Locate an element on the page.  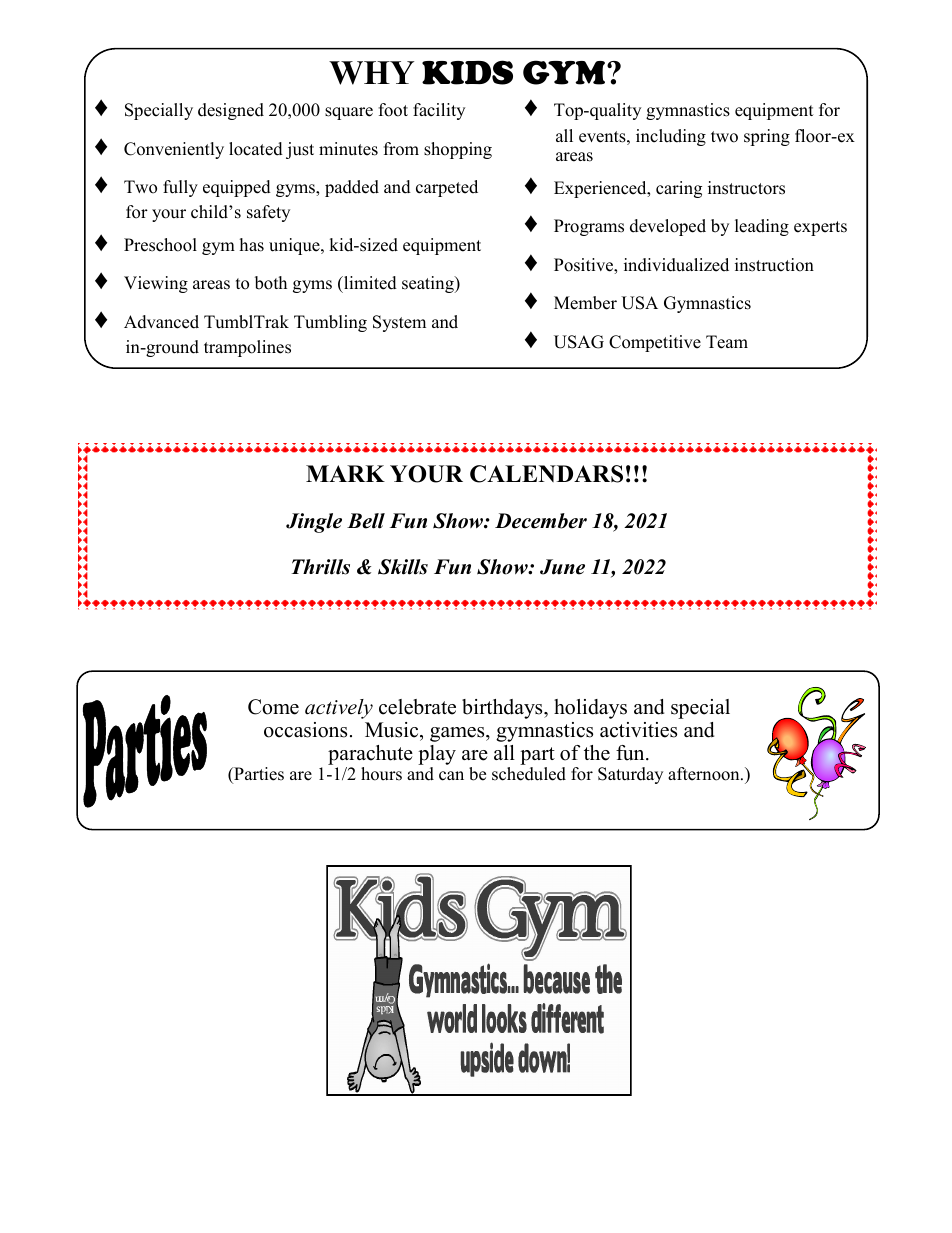
December is located at coordinates (541, 521).
